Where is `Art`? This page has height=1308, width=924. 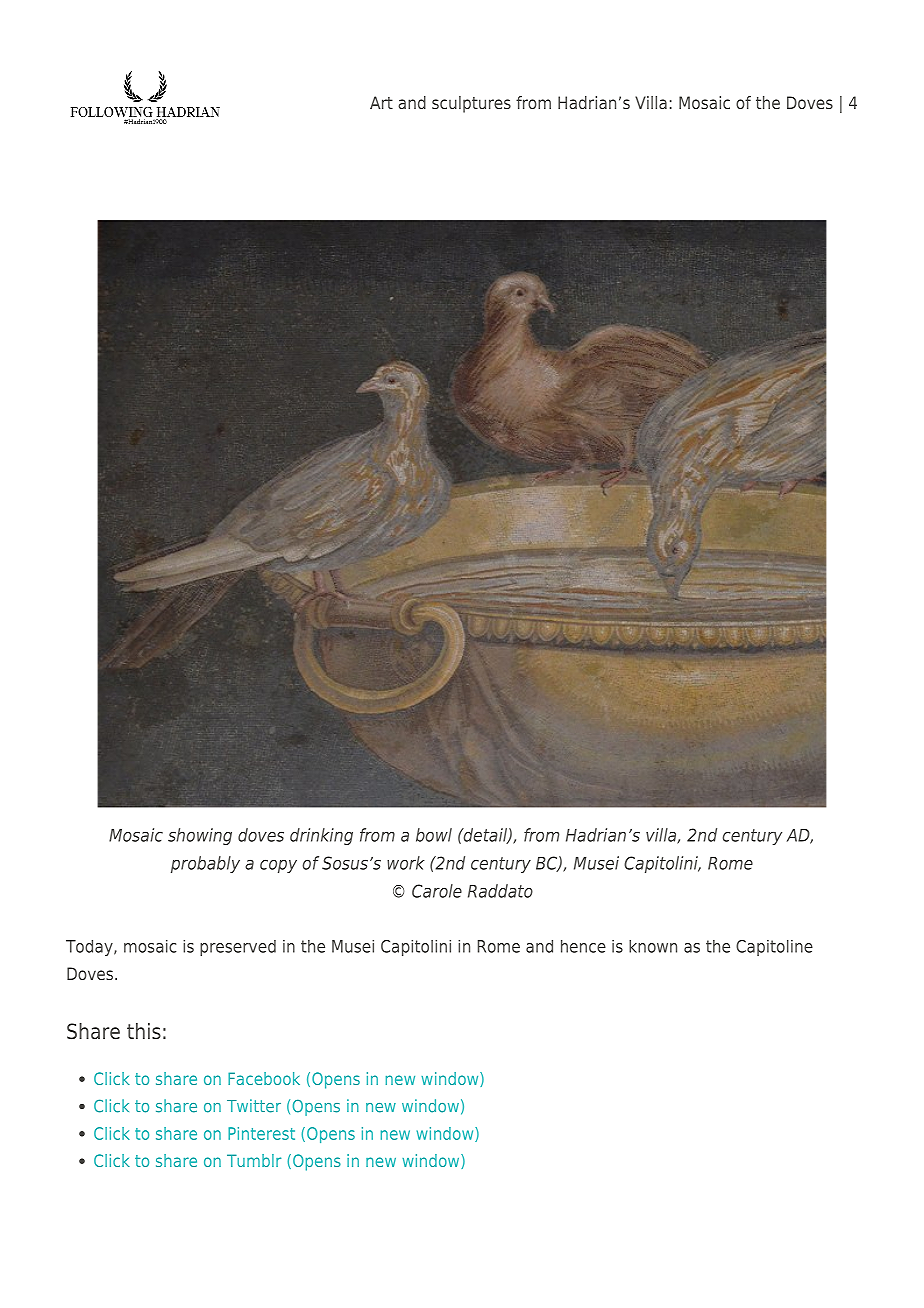
Art is located at coordinates (381, 102).
